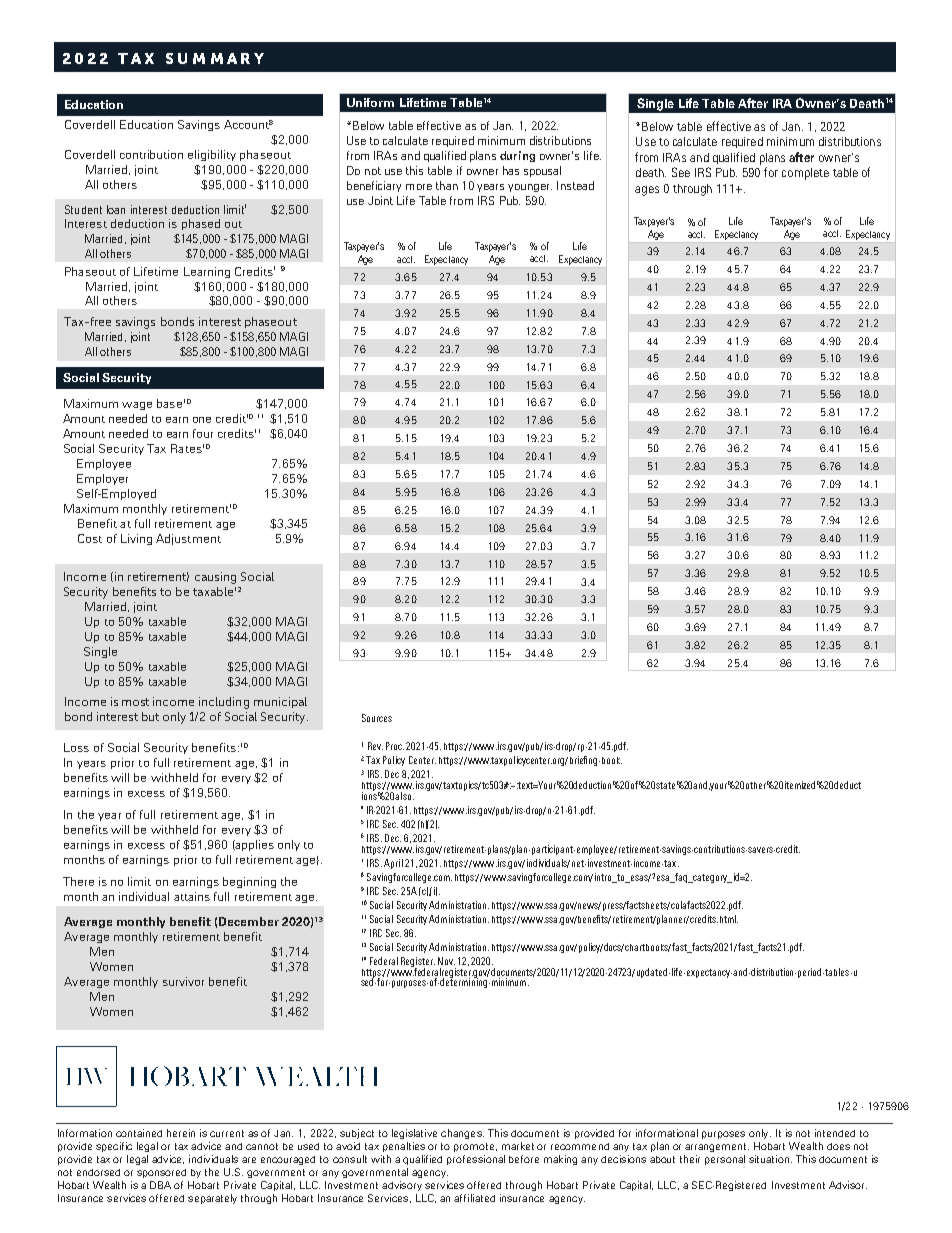 The height and width of the screenshot is (1233, 952). Describe the element at coordinates (725, 1160) in the screenshot. I see `personal` at that location.
